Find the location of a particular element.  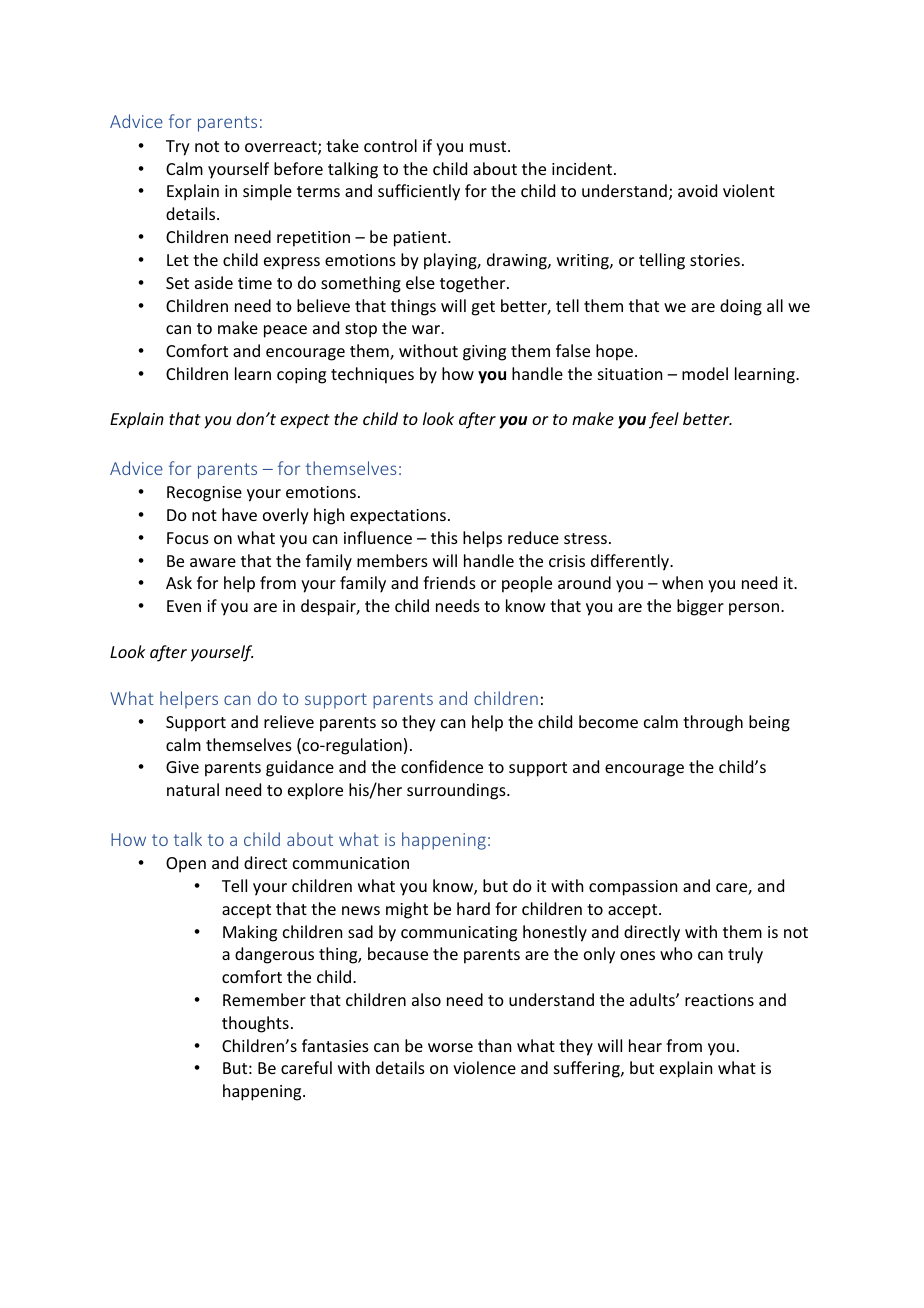

confidence is located at coordinates (442, 766).
